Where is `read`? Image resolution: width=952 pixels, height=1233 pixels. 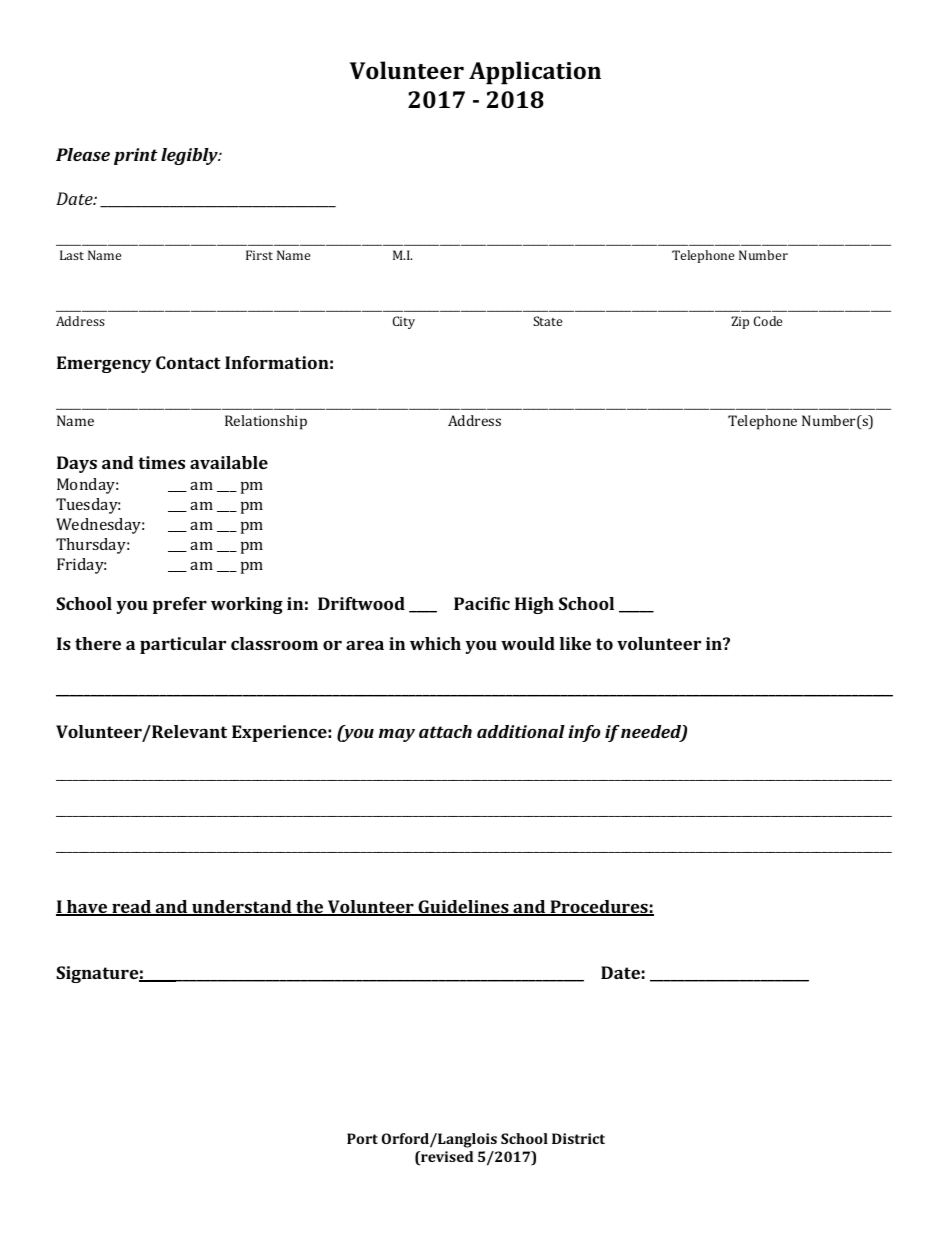 read is located at coordinates (131, 908).
